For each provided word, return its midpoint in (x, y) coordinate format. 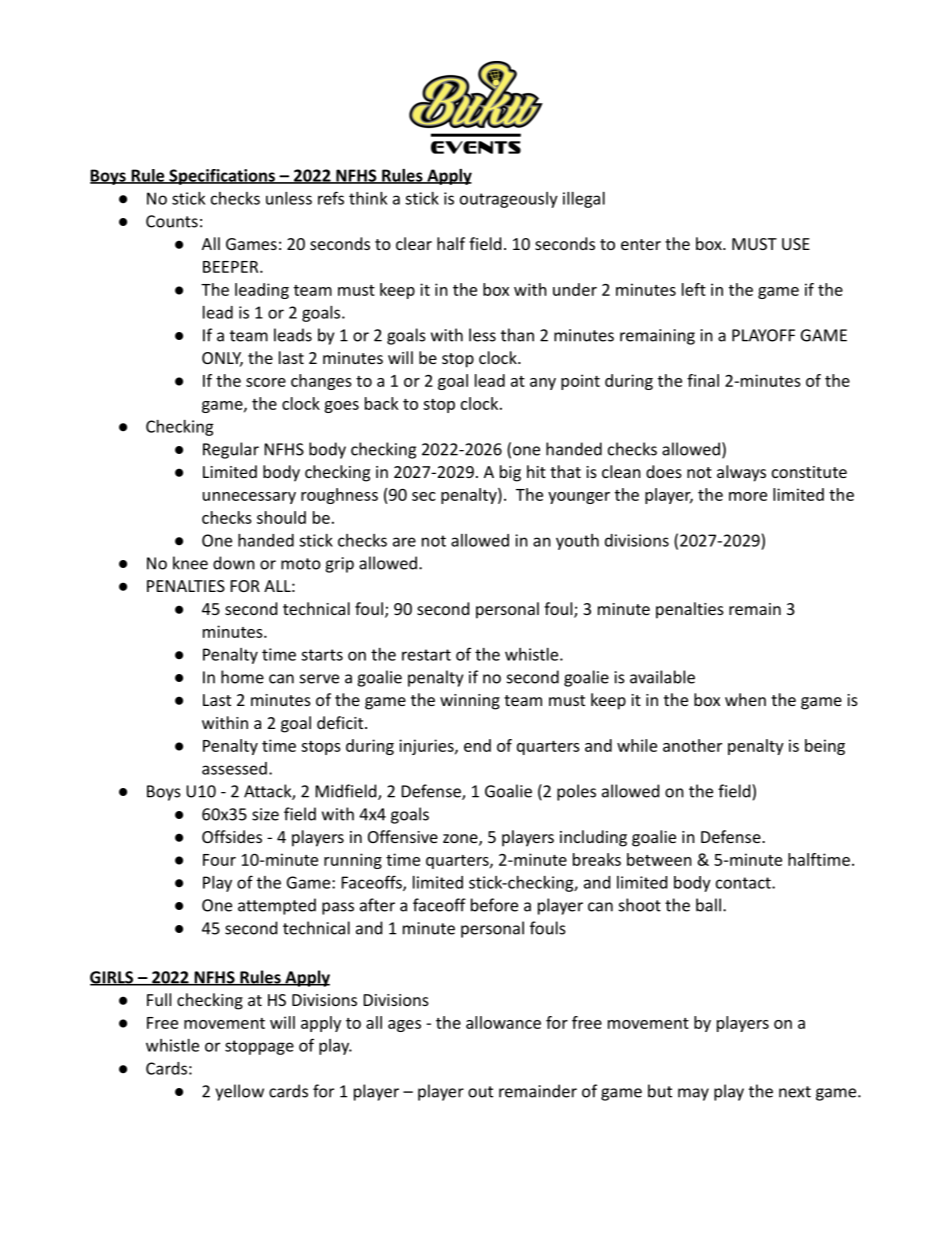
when (745, 699)
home (242, 677)
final (703, 380)
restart (426, 655)
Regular (231, 450)
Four (219, 860)
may (693, 1094)
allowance (503, 1022)
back (382, 403)
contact (744, 883)
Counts (172, 221)
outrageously (509, 200)
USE (796, 244)
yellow (239, 1092)
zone (461, 840)
